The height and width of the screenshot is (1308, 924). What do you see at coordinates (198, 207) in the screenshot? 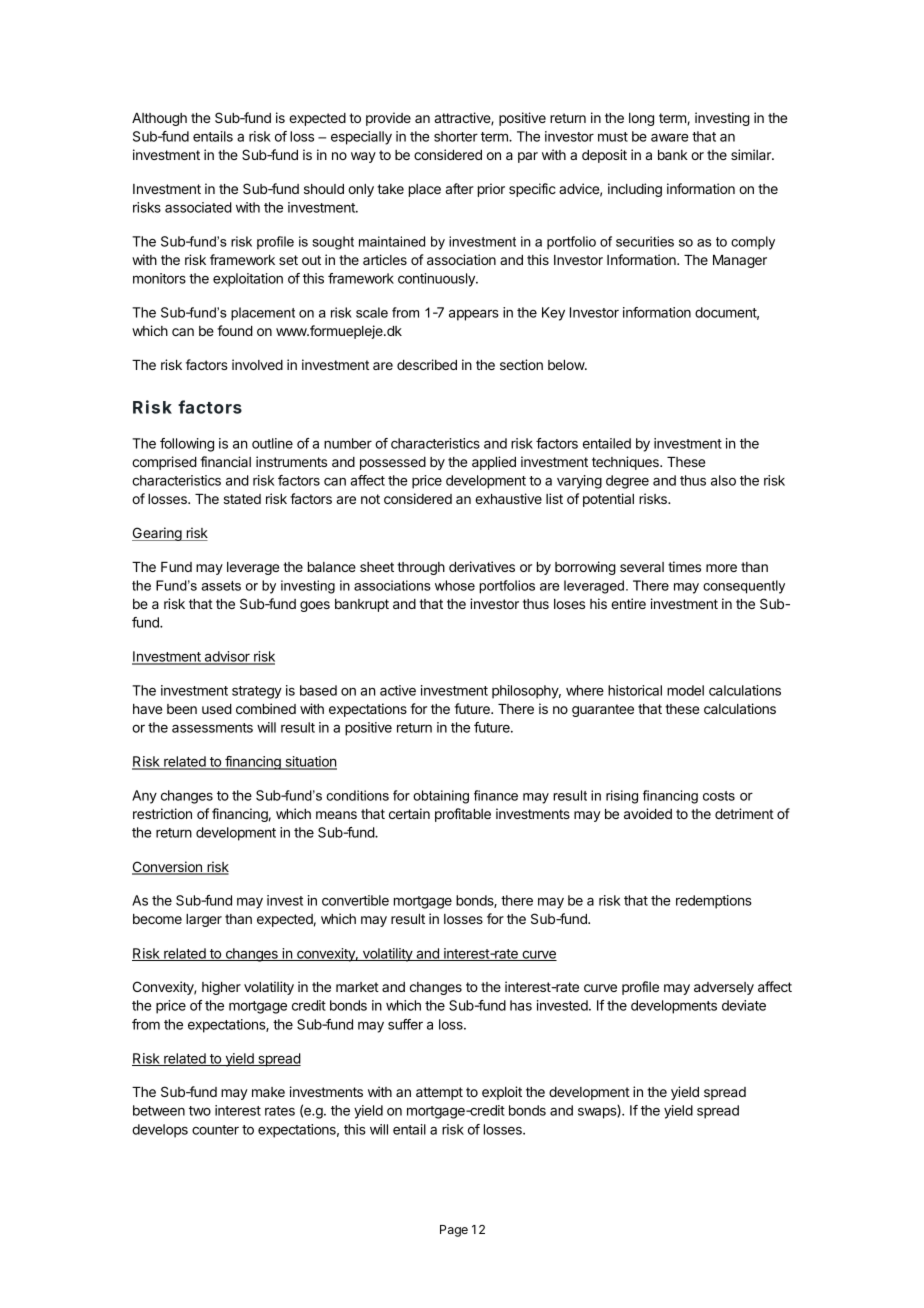
I see `associated` at bounding box center [198, 207].
